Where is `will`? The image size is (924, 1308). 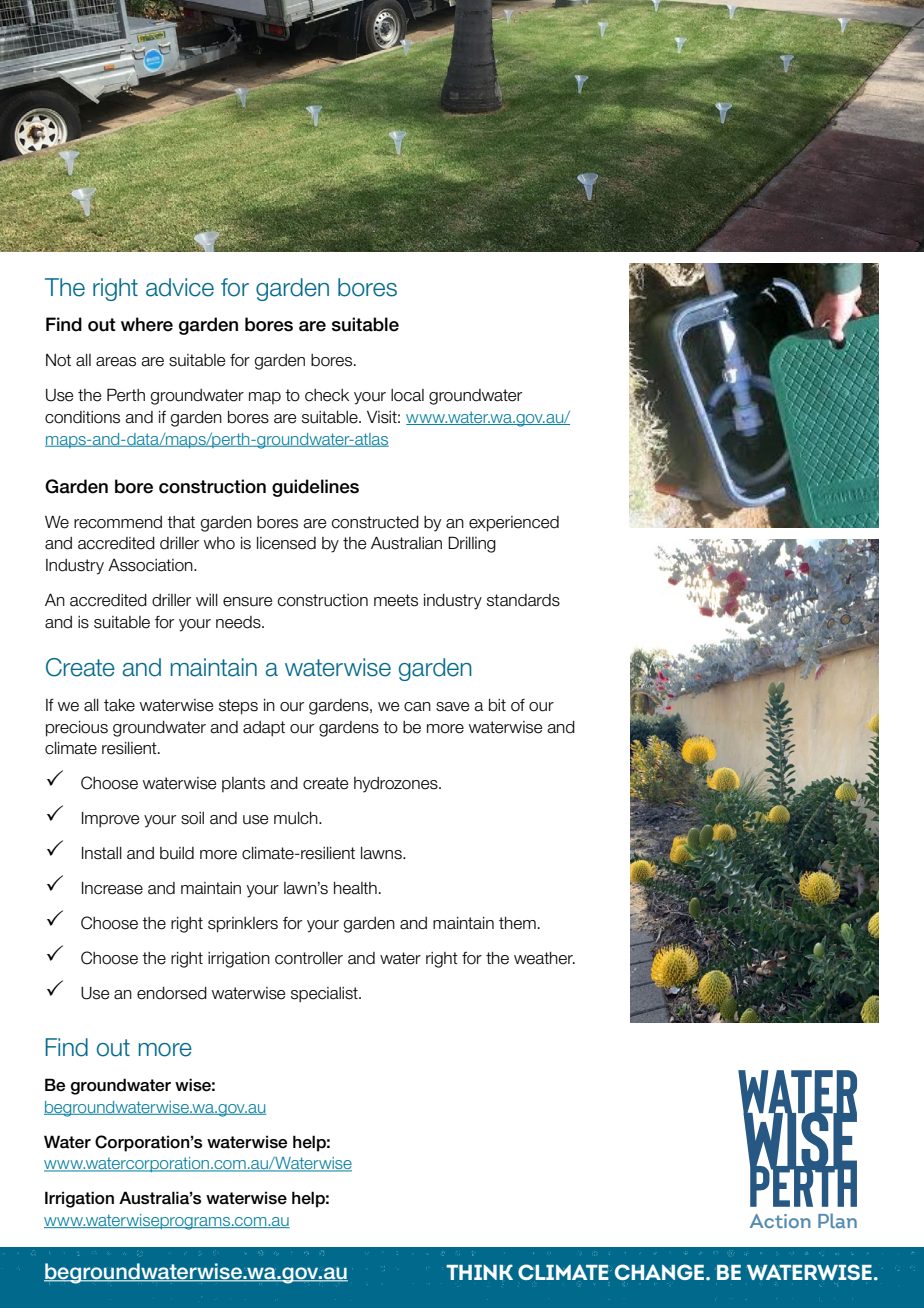
will is located at coordinates (207, 600).
